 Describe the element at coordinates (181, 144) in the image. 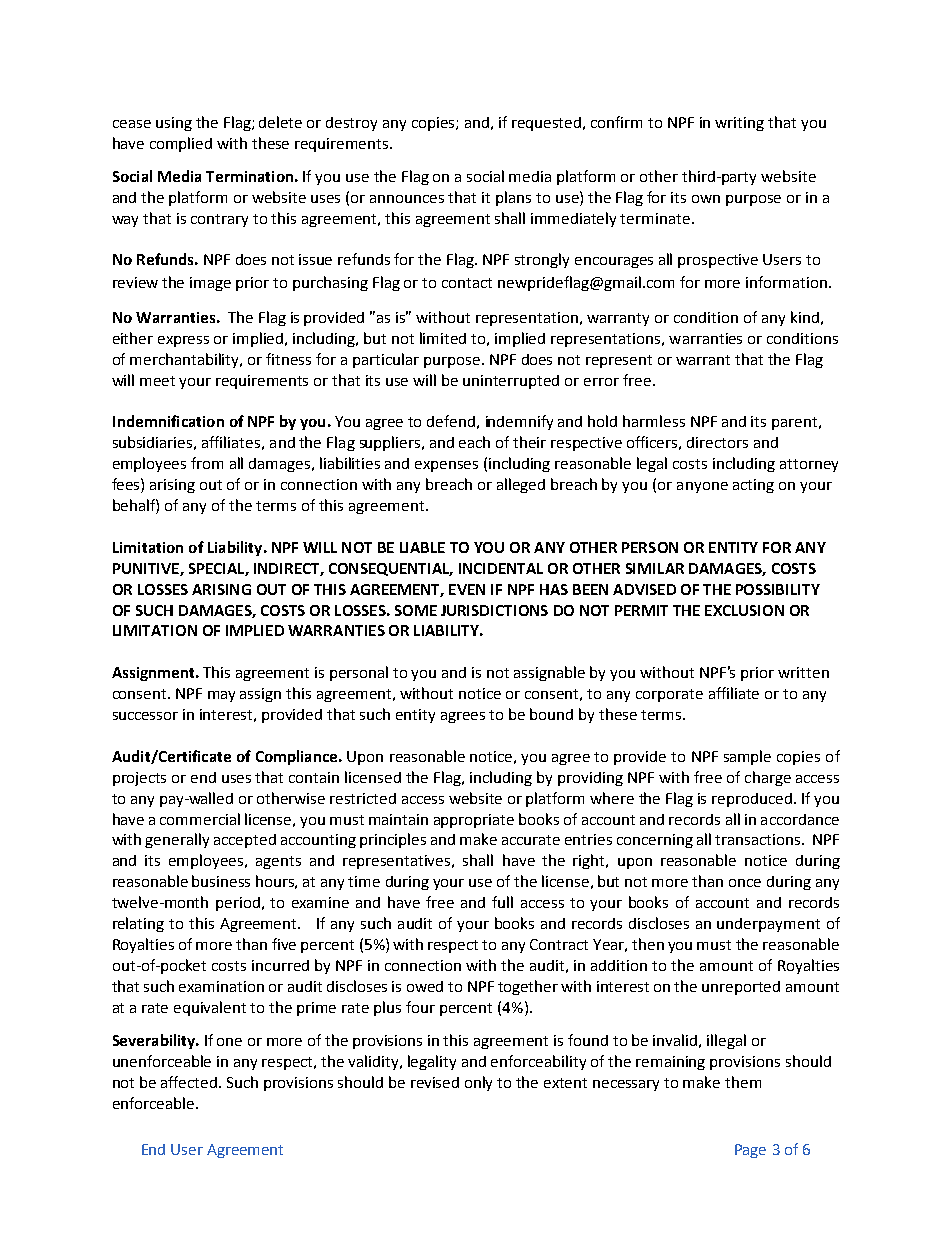

I see `complied` at that location.
